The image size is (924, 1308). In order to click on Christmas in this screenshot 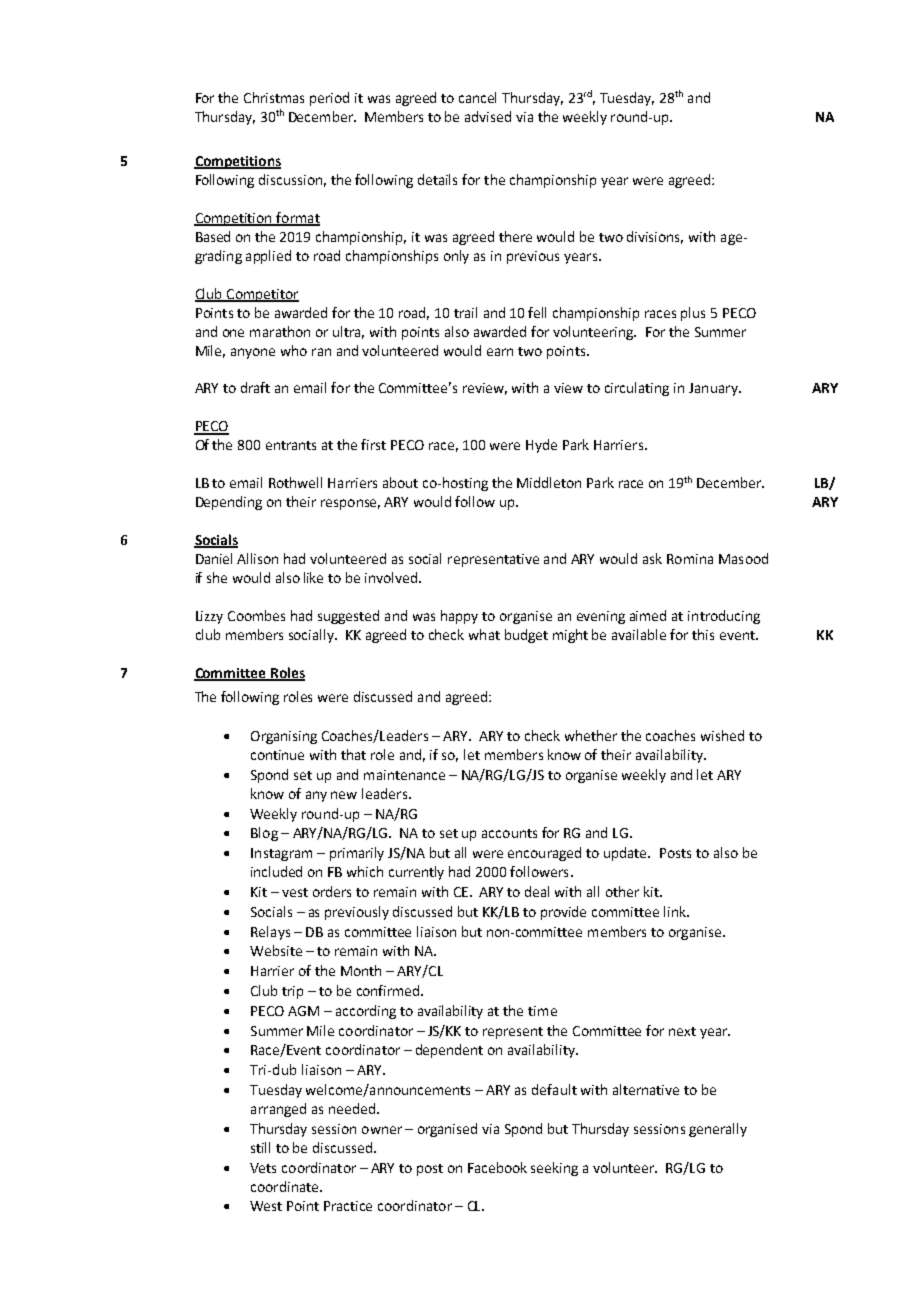, I will do `click(274, 97)`.
